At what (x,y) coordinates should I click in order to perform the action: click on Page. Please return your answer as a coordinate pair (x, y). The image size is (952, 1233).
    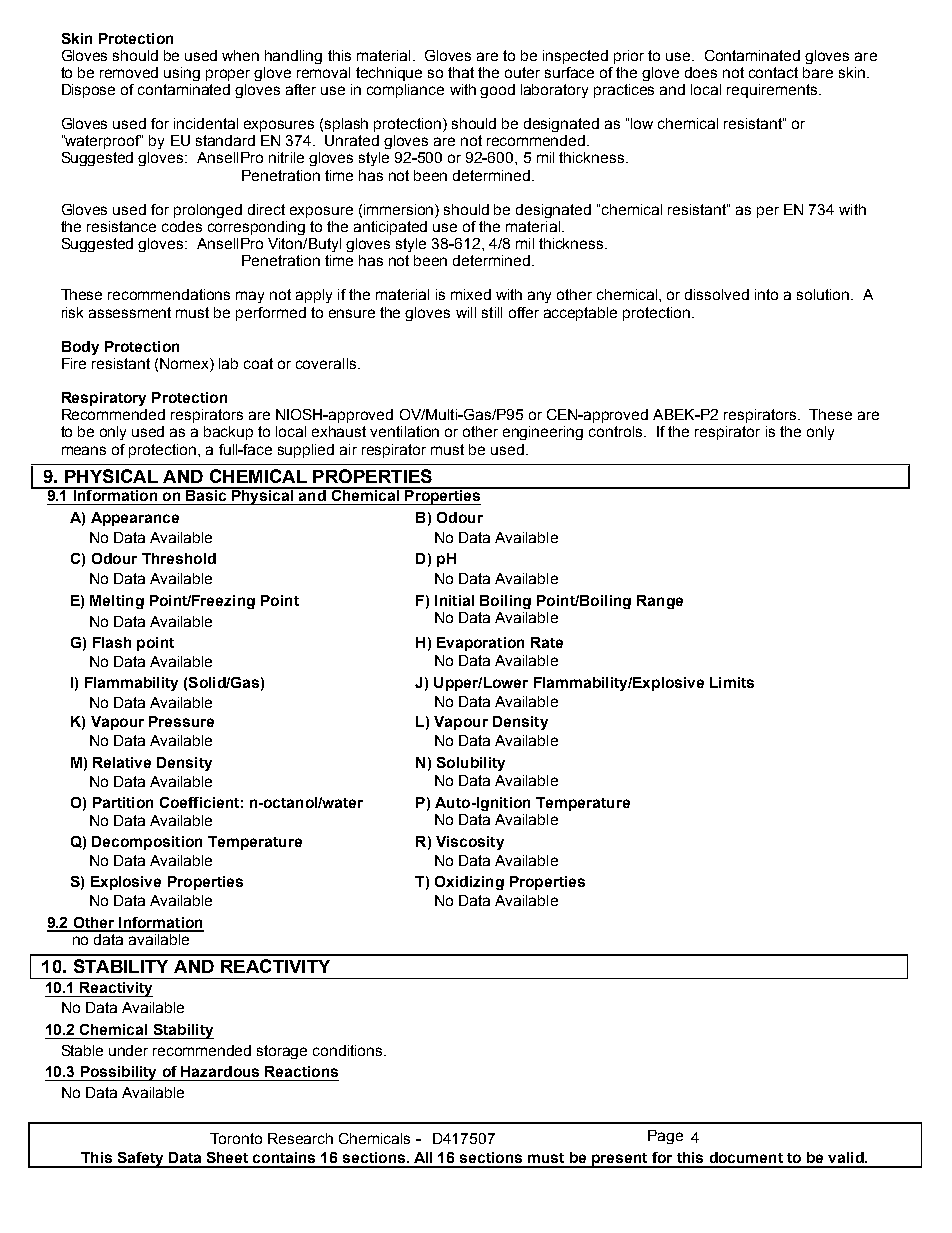
    Looking at the image, I should click on (665, 1137).
